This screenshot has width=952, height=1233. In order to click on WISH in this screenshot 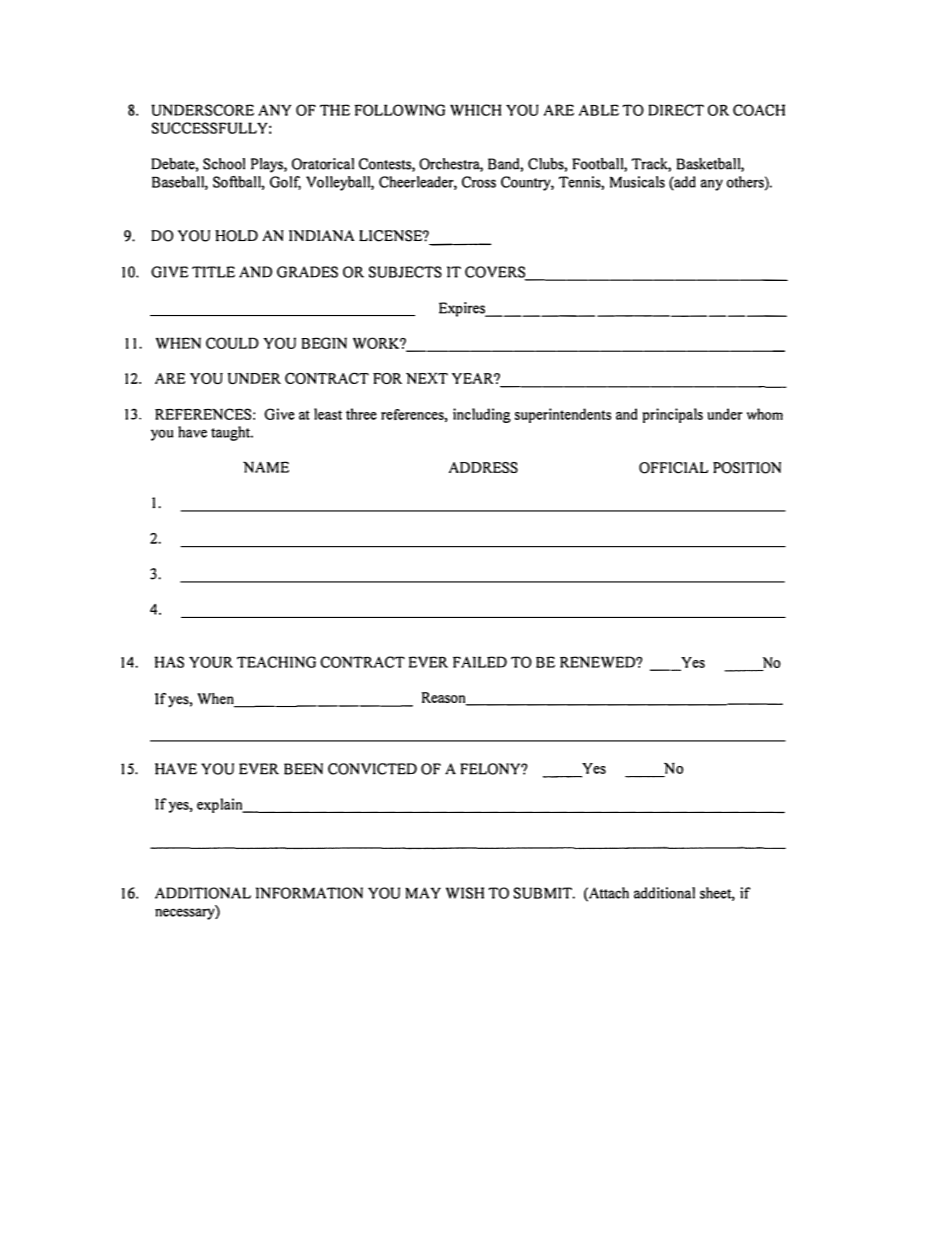, I will do `click(465, 893)`.
